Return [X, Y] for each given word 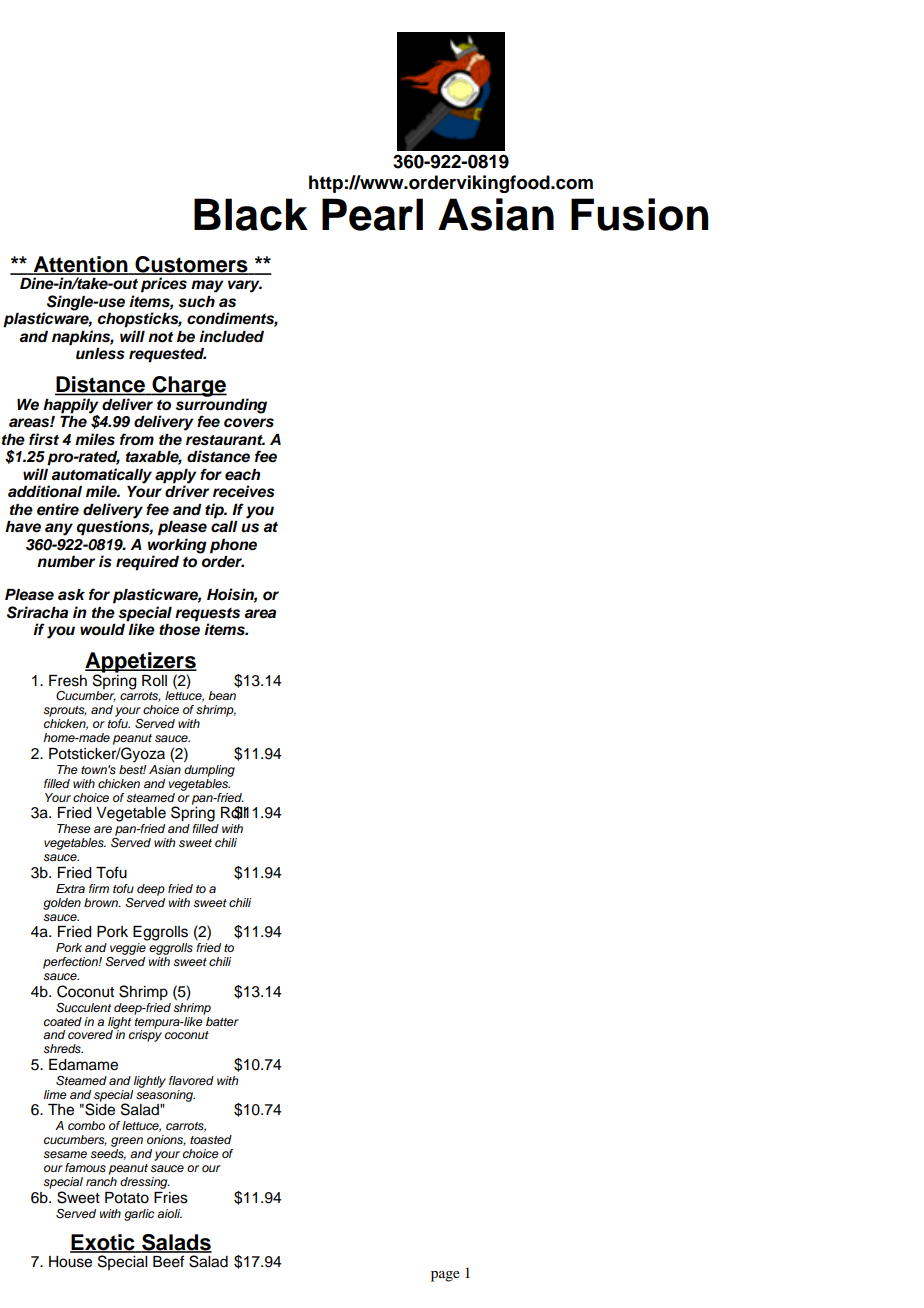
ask [71, 595]
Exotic [103, 1243]
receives [244, 491]
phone [233, 546]
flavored [191, 1080]
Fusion [639, 214]
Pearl [372, 214]
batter [221, 1020]
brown [102, 902]
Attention [80, 265]
